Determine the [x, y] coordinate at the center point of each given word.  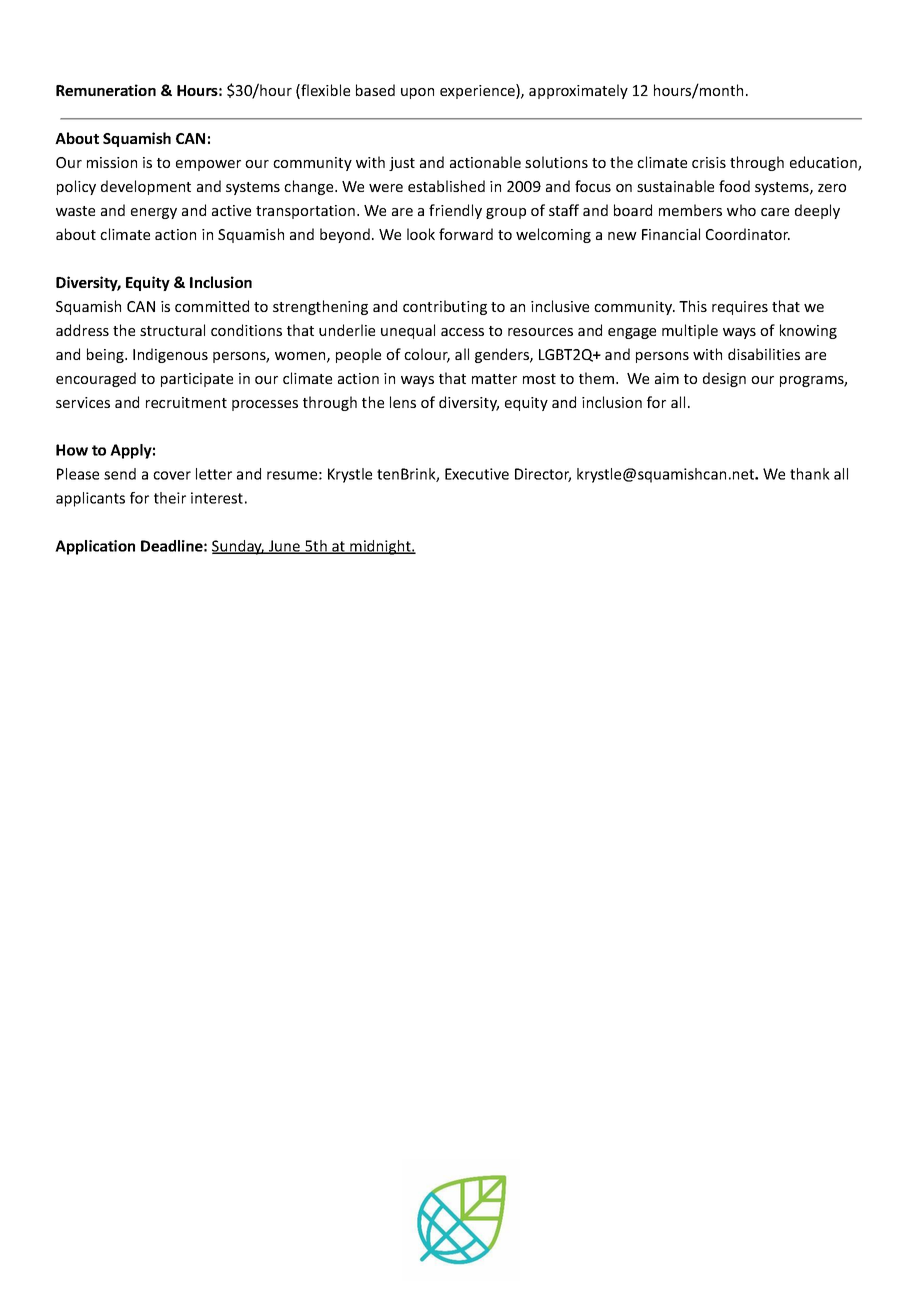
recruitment [186, 402]
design [724, 379]
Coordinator [748, 234]
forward [466, 234]
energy [154, 213]
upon [417, 93]
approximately [578, 91]
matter [494, 379]
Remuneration [106, 90]
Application [95, 547]
